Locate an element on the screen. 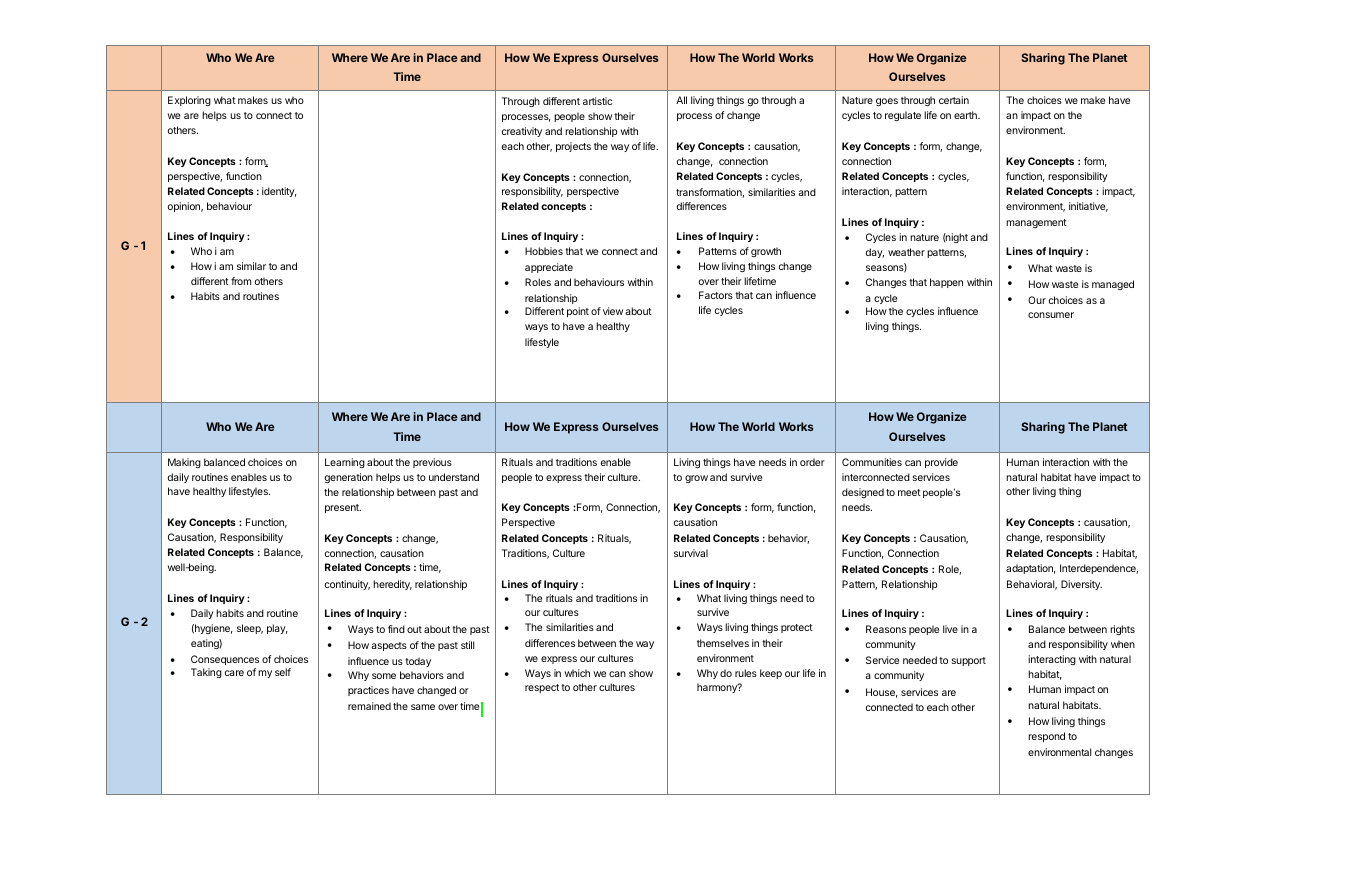 The height and width of the screenshot is (893, 1372). Exploring is located at coordinates (189, 101).
